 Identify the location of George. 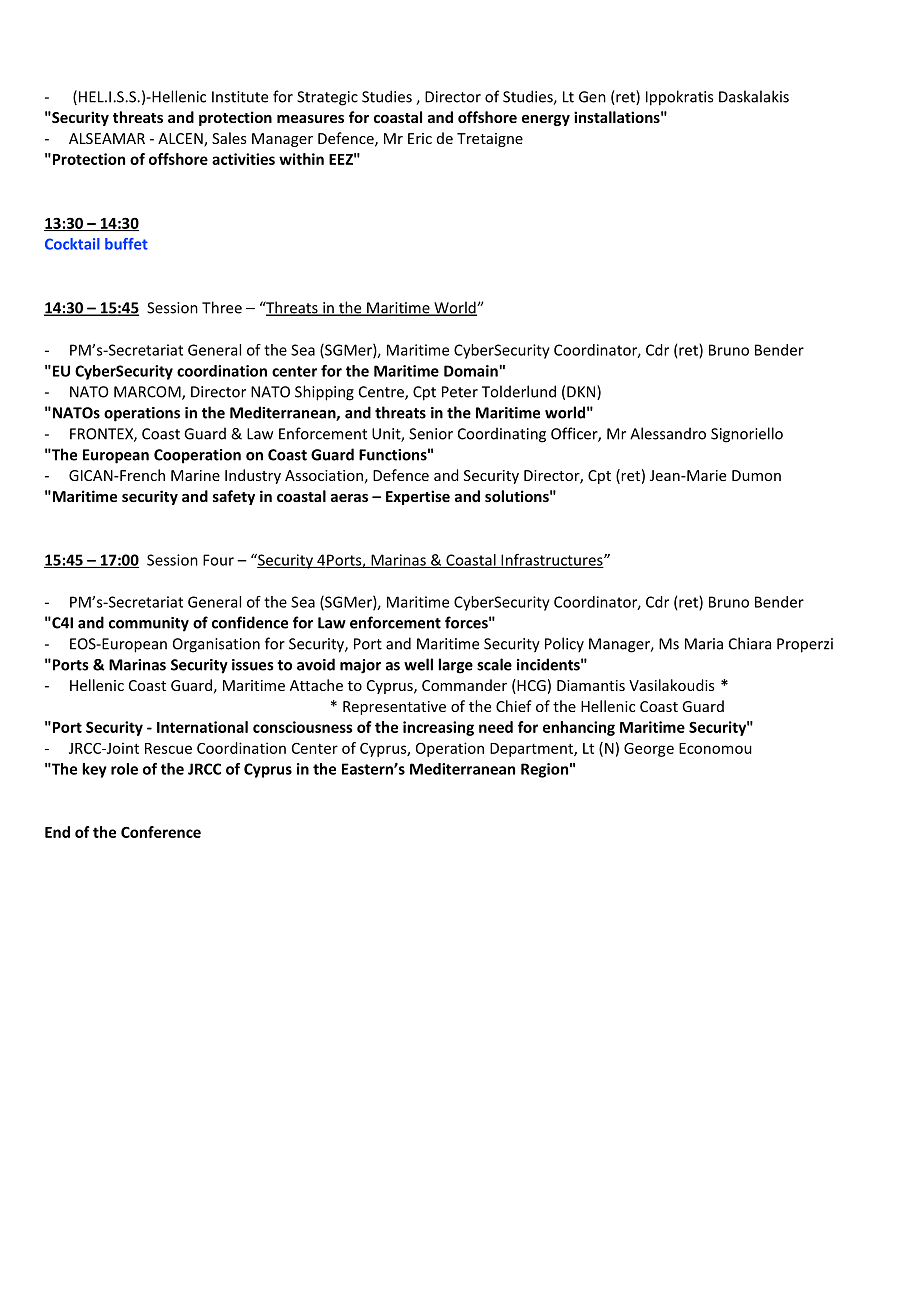
(649, 750).
